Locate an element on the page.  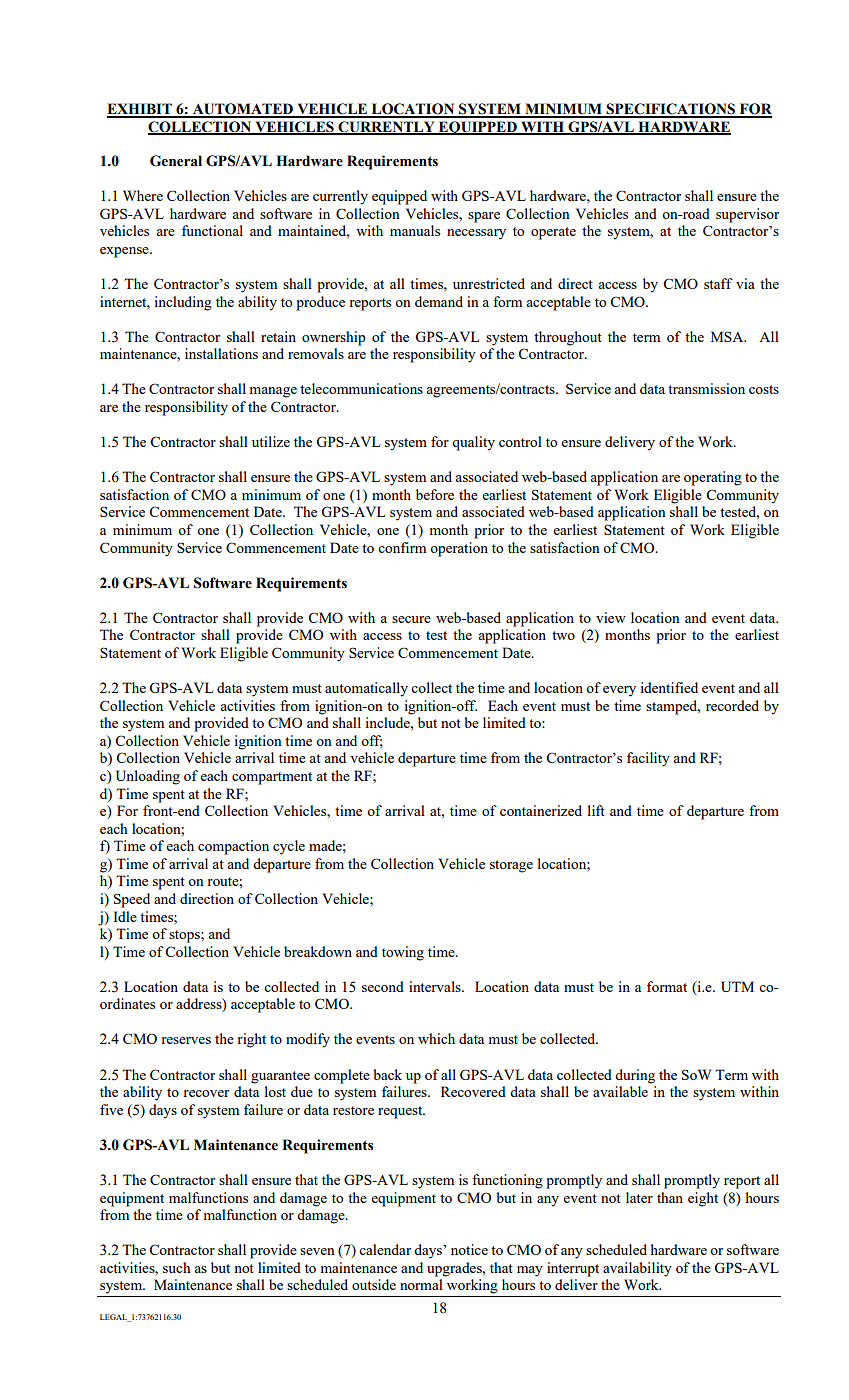
eight is located at coordinates (703, 1199).
